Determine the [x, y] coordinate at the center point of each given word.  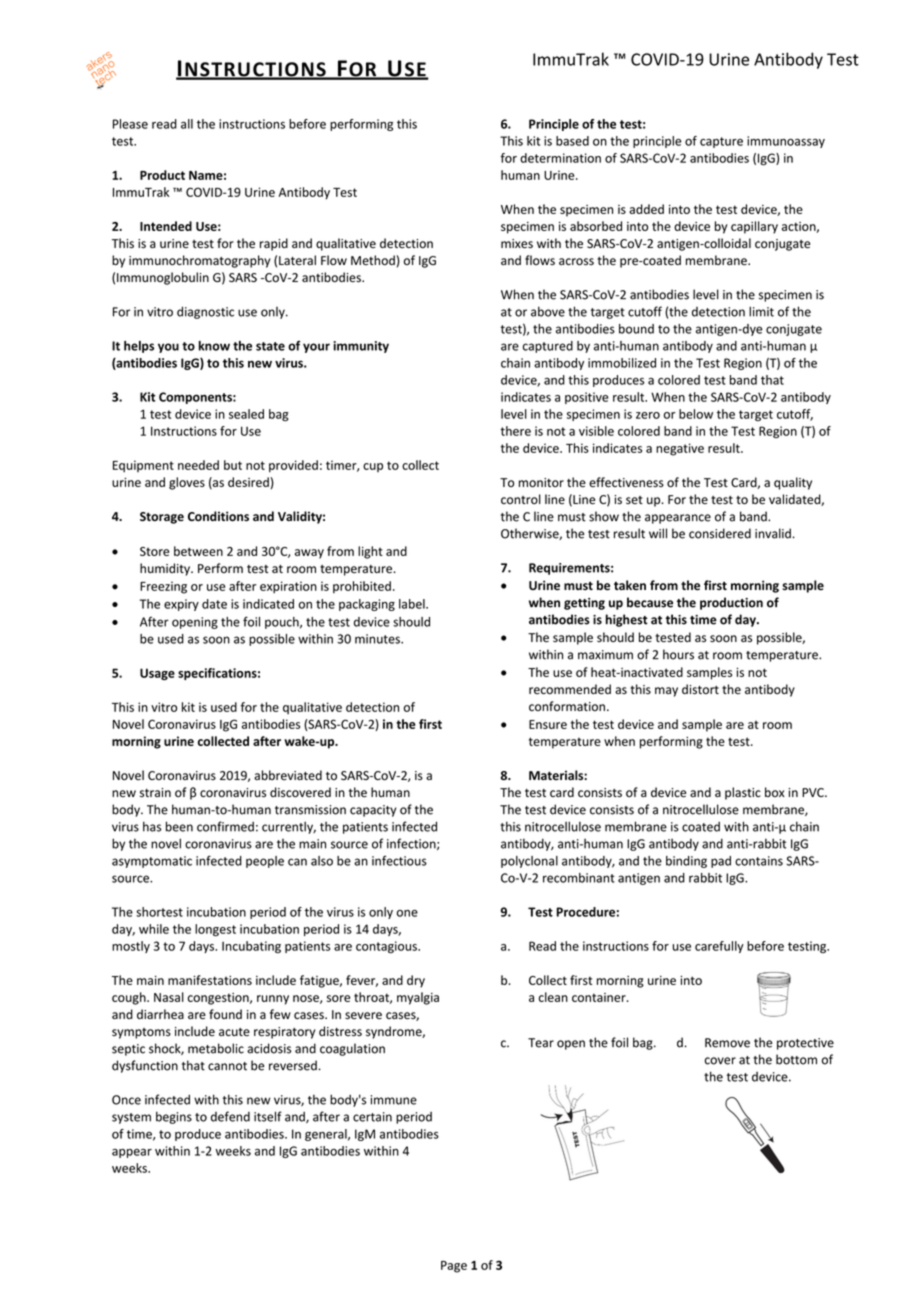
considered [720, 533]
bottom [796, 1059]
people [265, 862]
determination [560, 158]
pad [721, 862]
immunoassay [786, 142]
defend [230, 1116]
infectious [399, 860]
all [187, 124]
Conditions [218, 516]
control [521, 499]
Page [454, 1267]
